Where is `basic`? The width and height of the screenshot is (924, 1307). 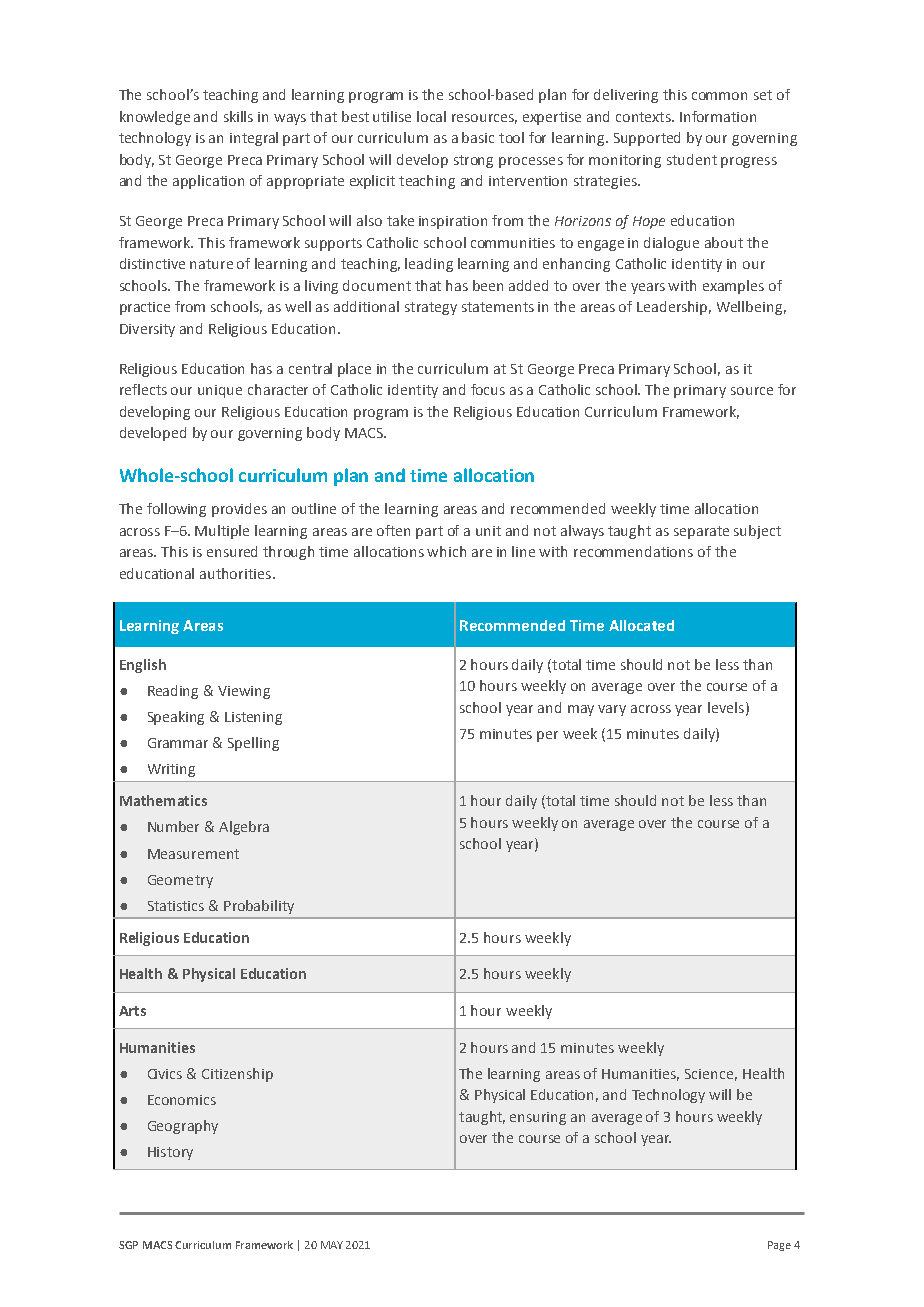 basic is located at coordinates (478, 137).
